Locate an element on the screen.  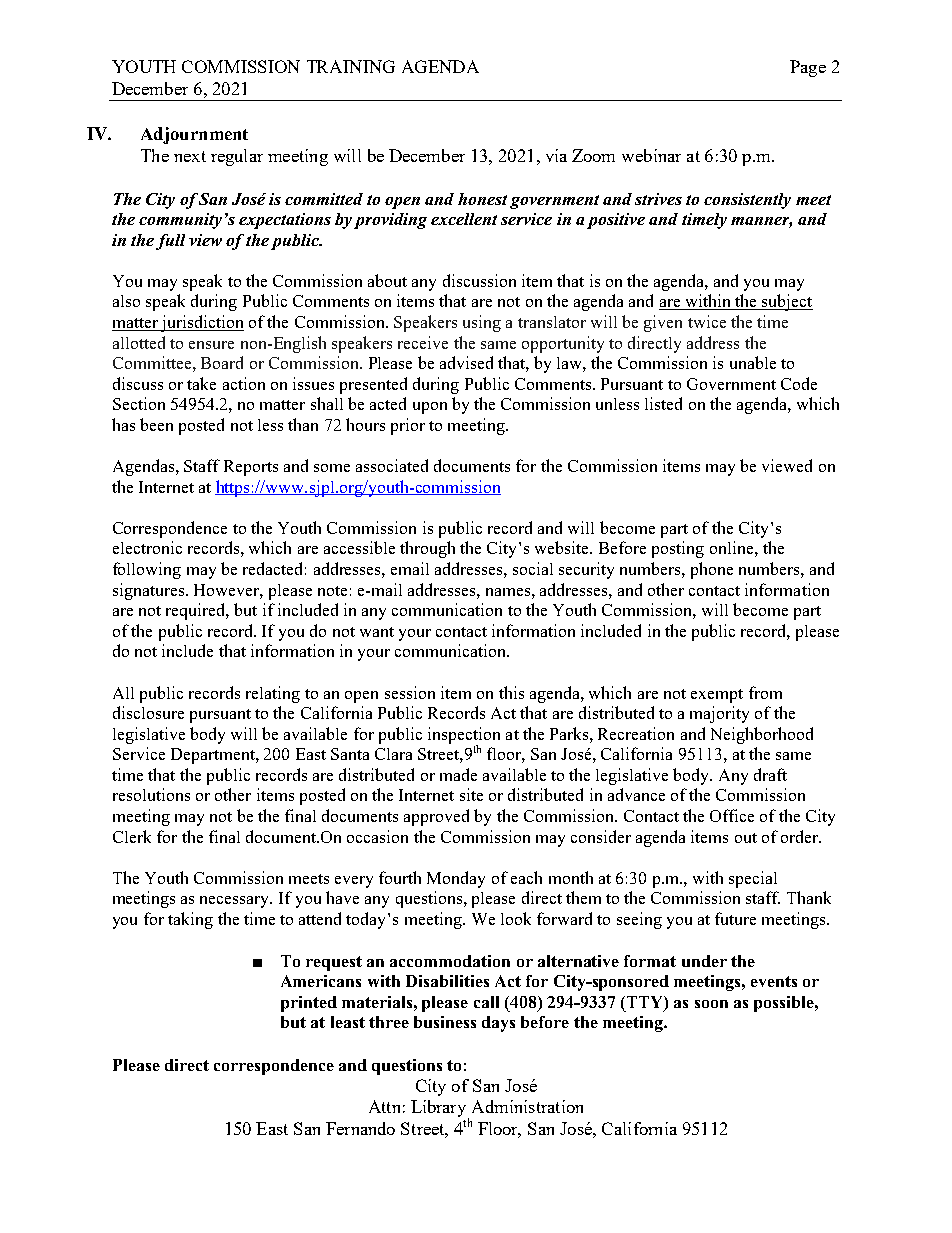
via is located at coordinates (556, 155).
